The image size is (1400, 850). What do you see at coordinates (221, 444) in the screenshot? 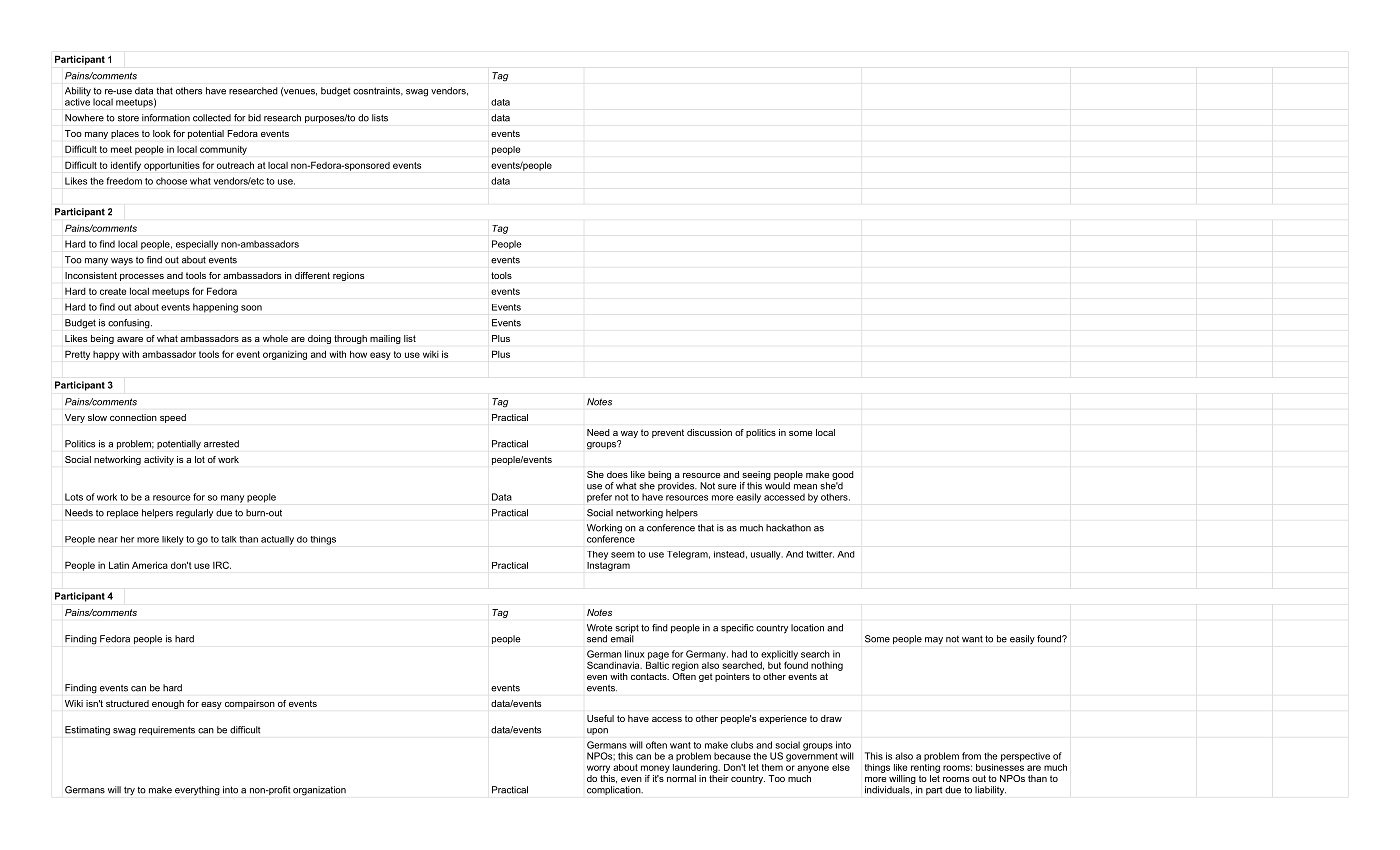
I see `arrested` at bounding box center [221, 444].
